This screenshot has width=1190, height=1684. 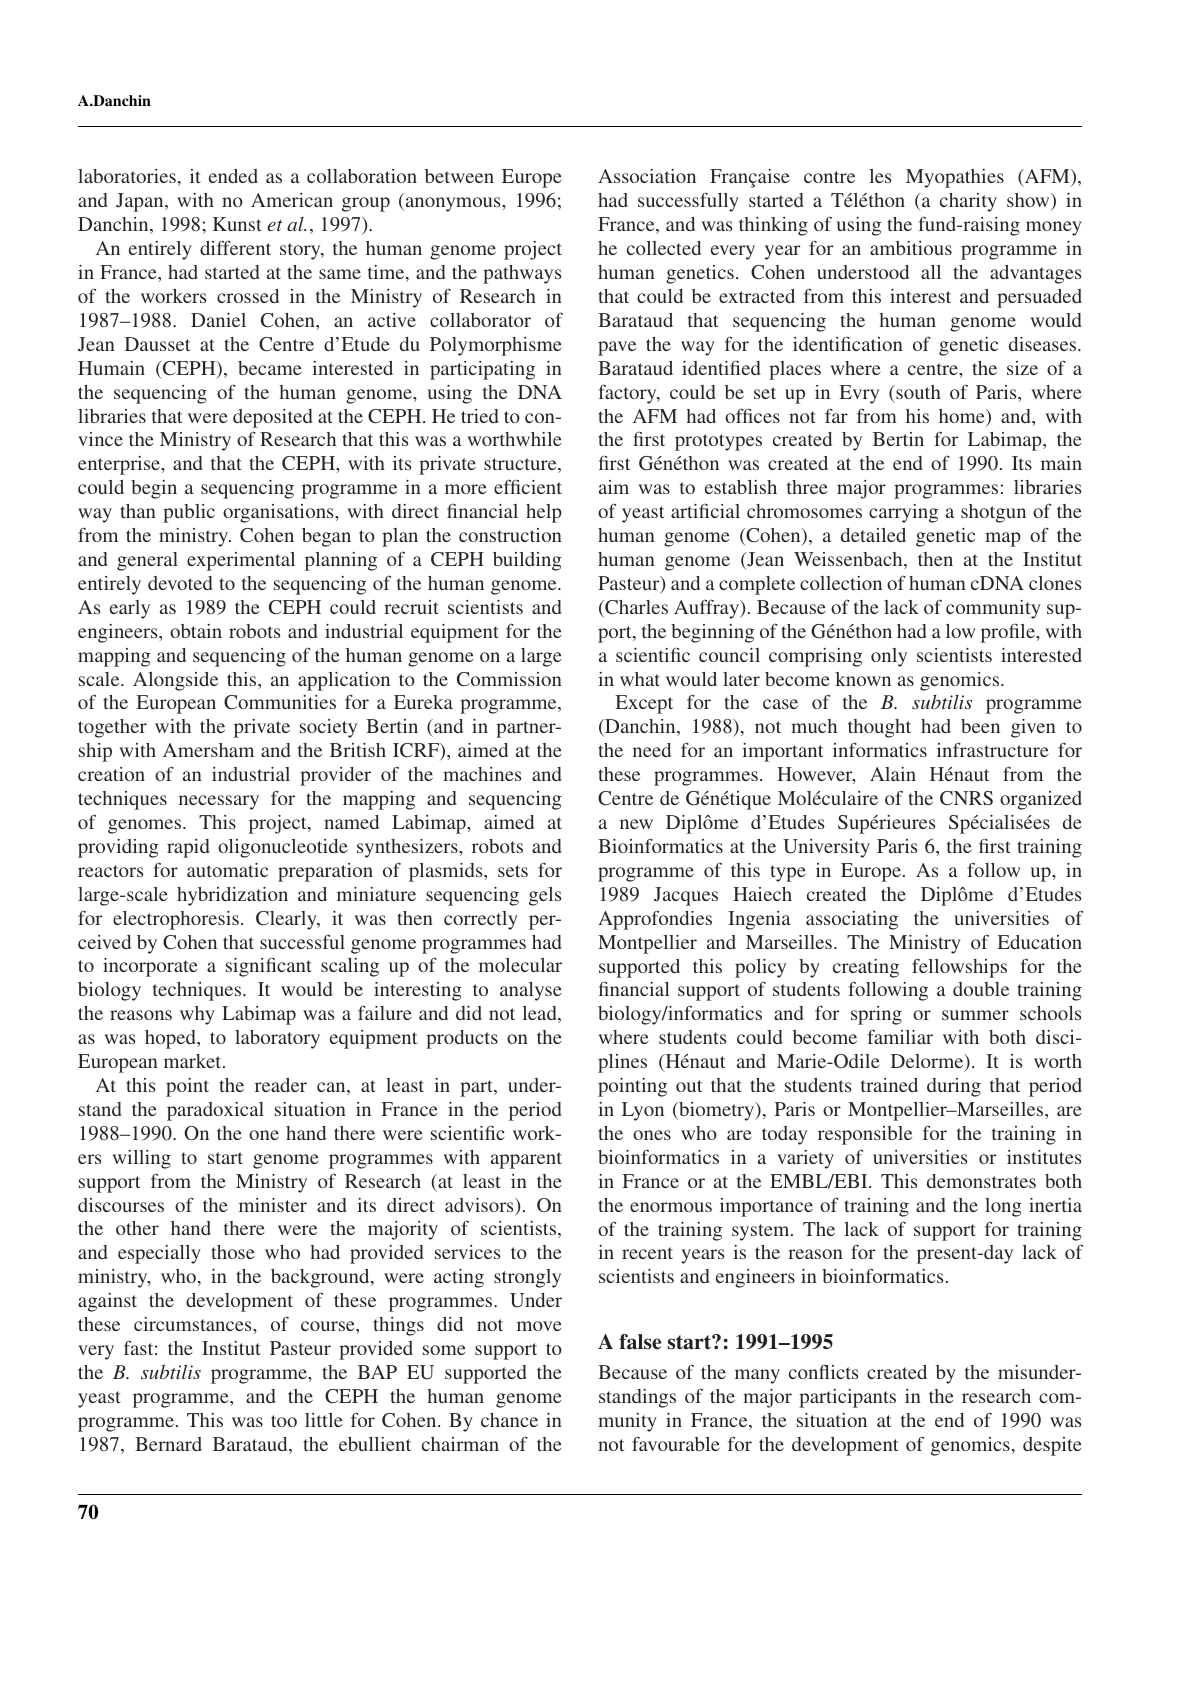 I want to click on paradoxical, so click(x=215, y=1111).
